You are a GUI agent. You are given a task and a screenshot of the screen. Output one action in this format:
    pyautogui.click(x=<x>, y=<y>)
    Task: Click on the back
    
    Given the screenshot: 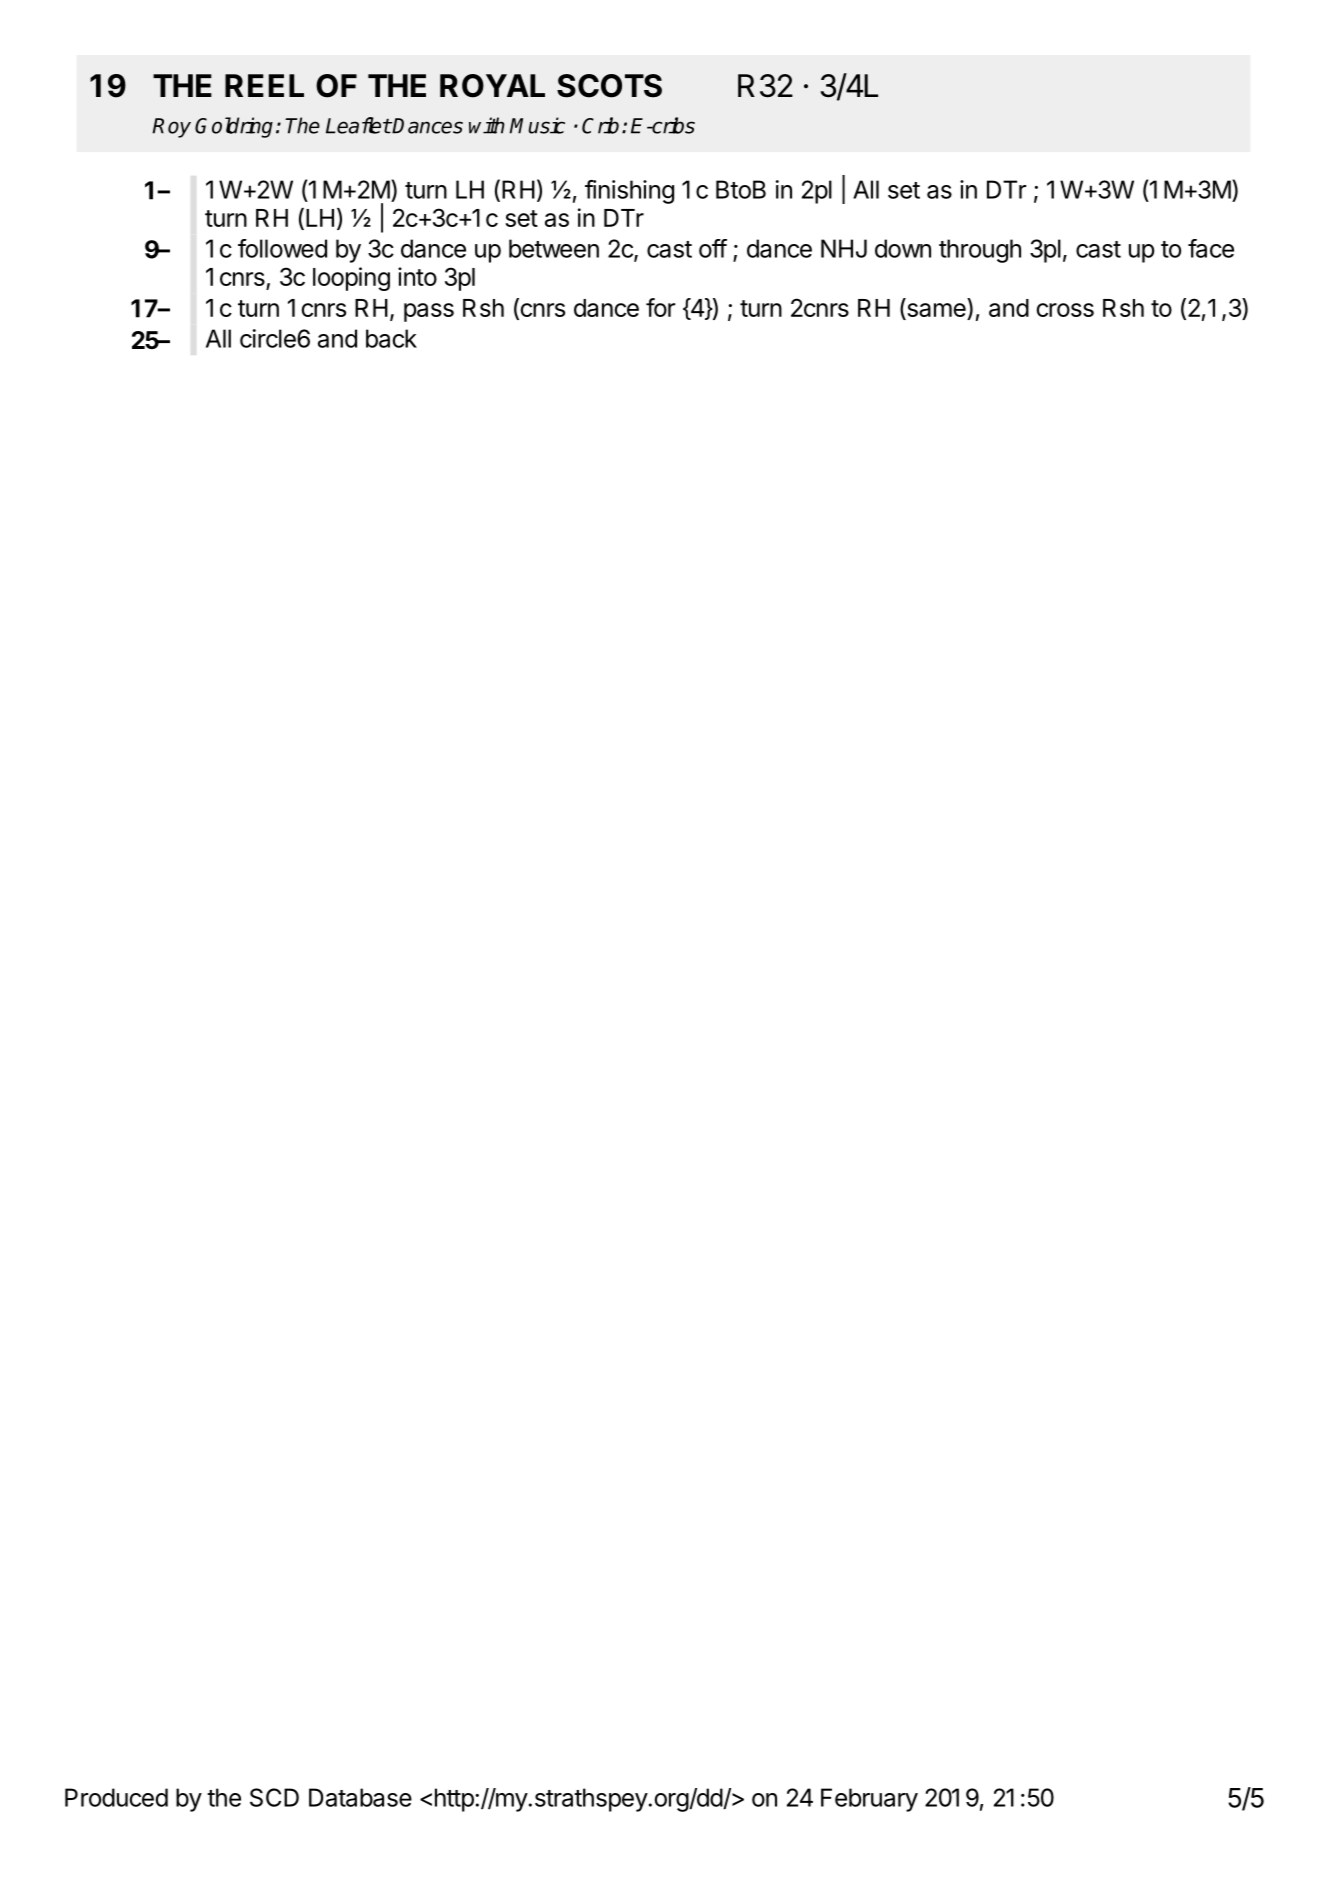 What is the action you would take?
    pyautogui.click(x=391, y=338)
